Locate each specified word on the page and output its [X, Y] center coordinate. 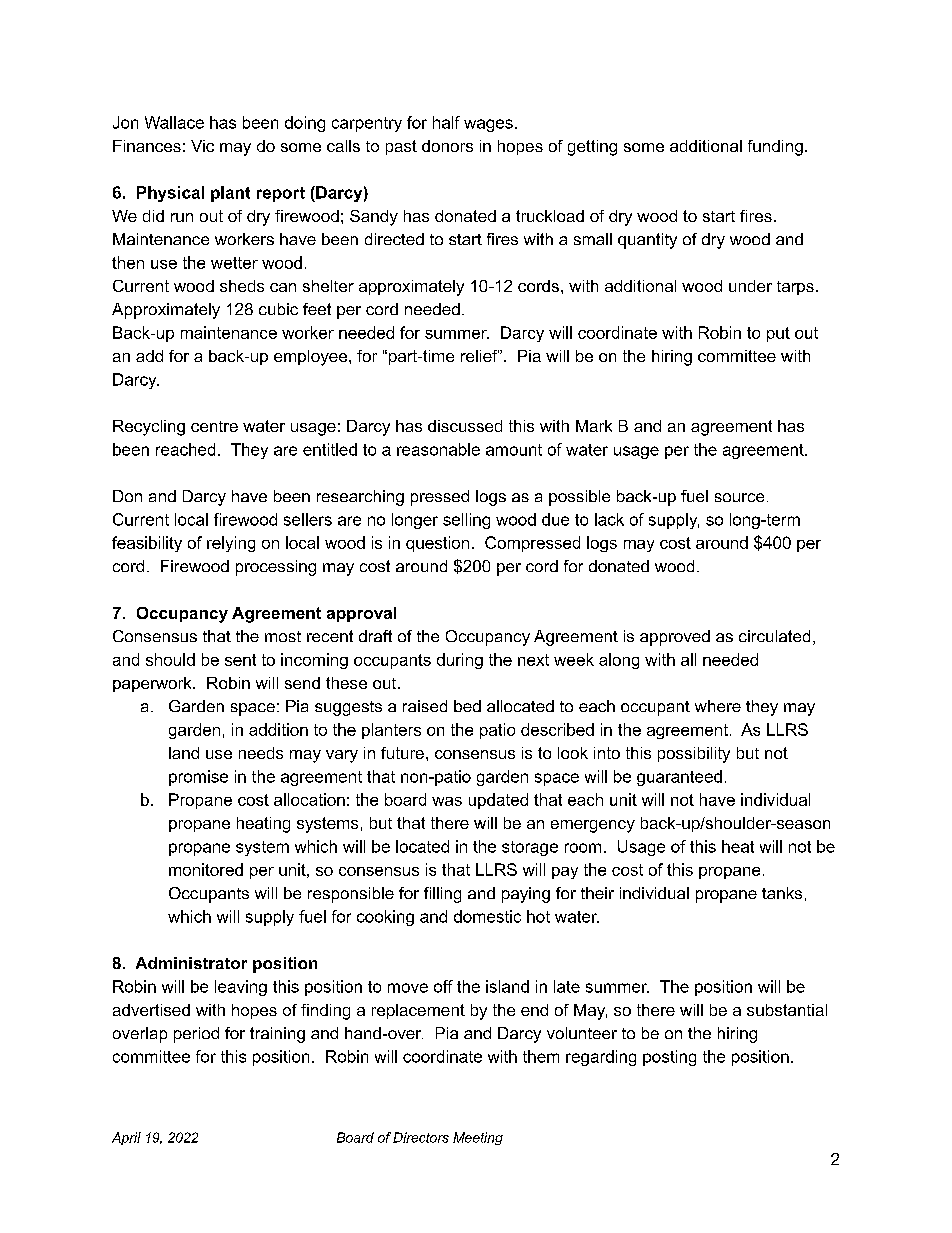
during [460, 661]
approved [675, 638]
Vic [202, 146]
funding [775, 148]
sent [240, 660]
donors [447, 146]
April [126, 1138]
